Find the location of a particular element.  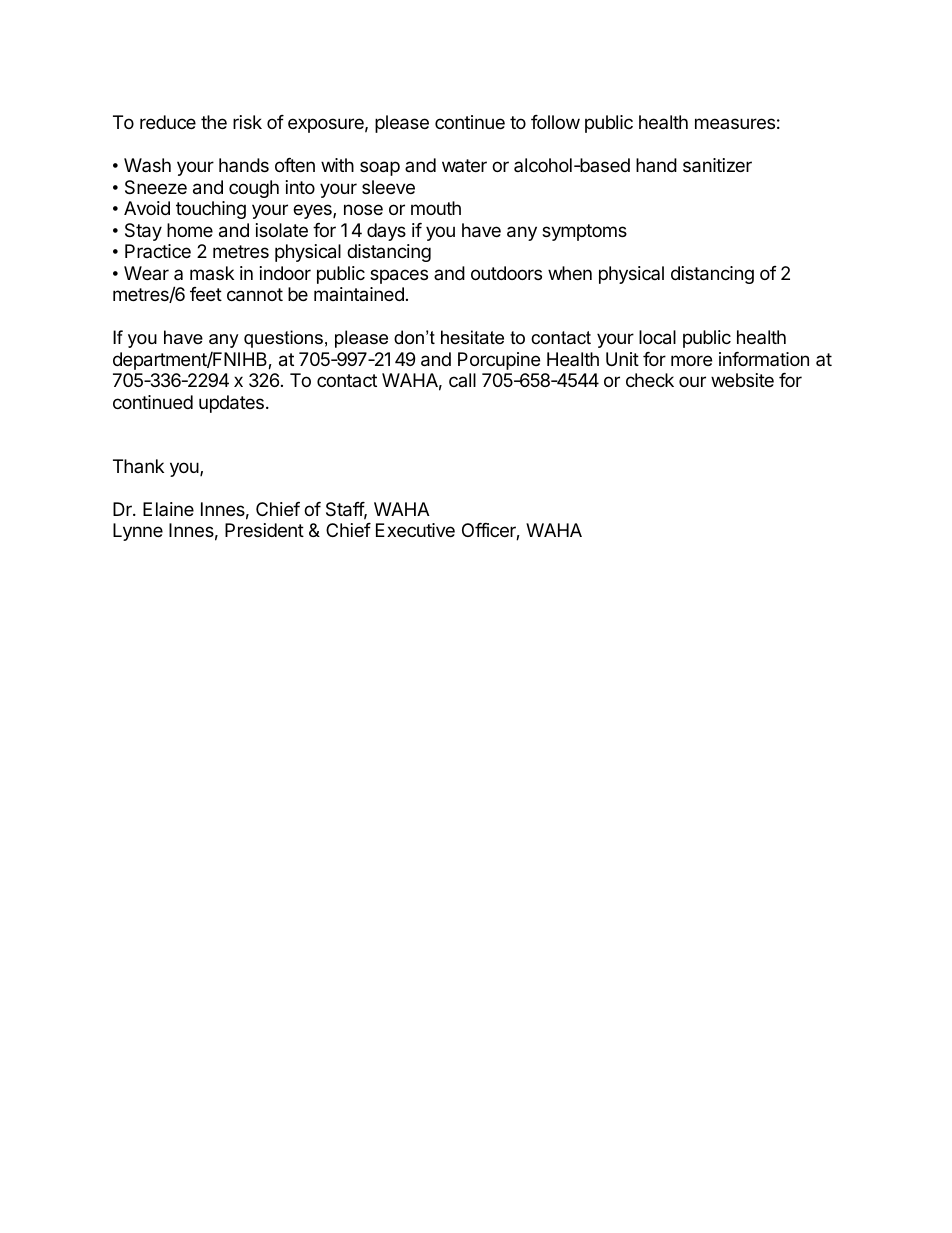

days is located at coordinates (386, 232).
